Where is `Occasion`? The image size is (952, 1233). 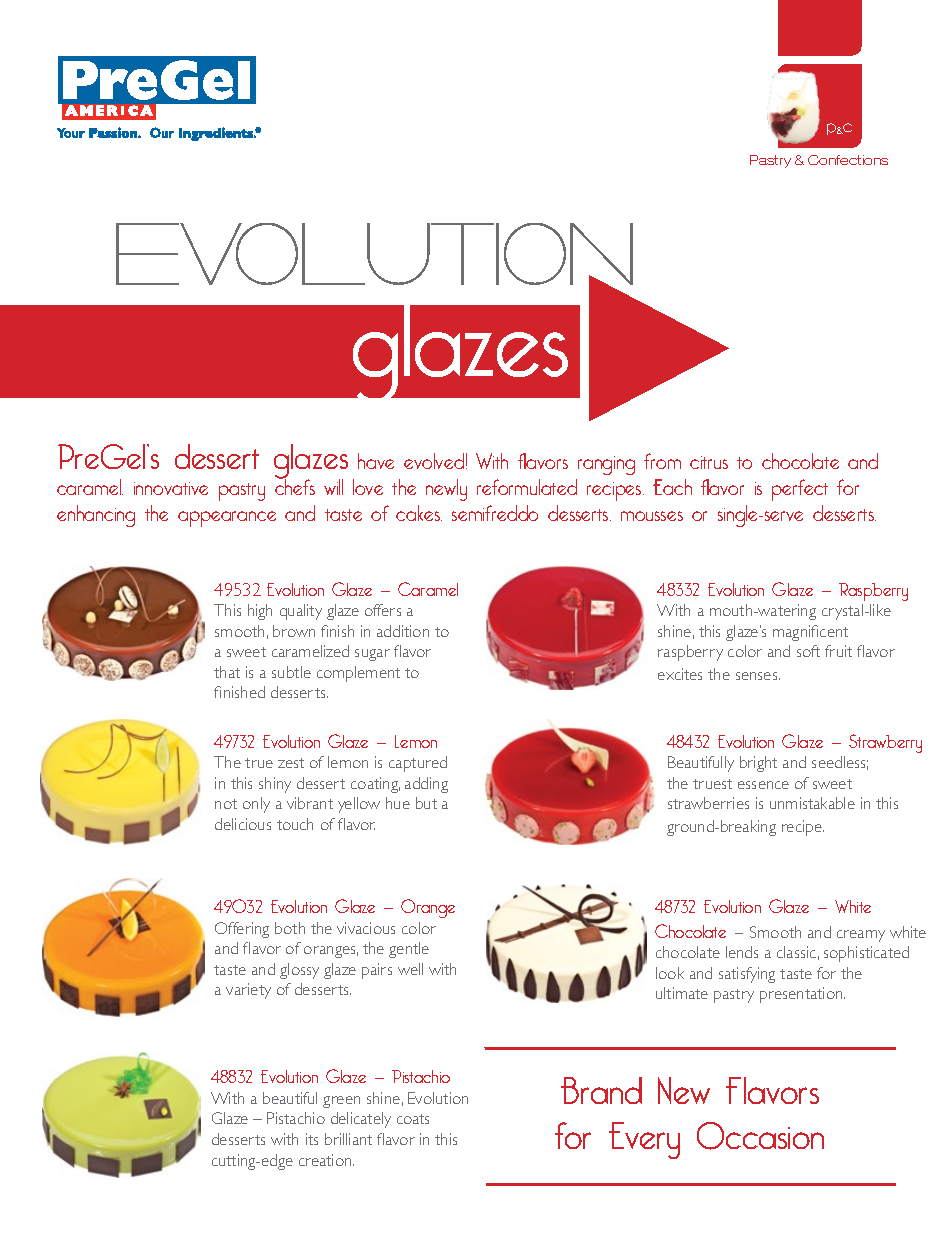
Occasion is located at coordinates (760, 1136).
